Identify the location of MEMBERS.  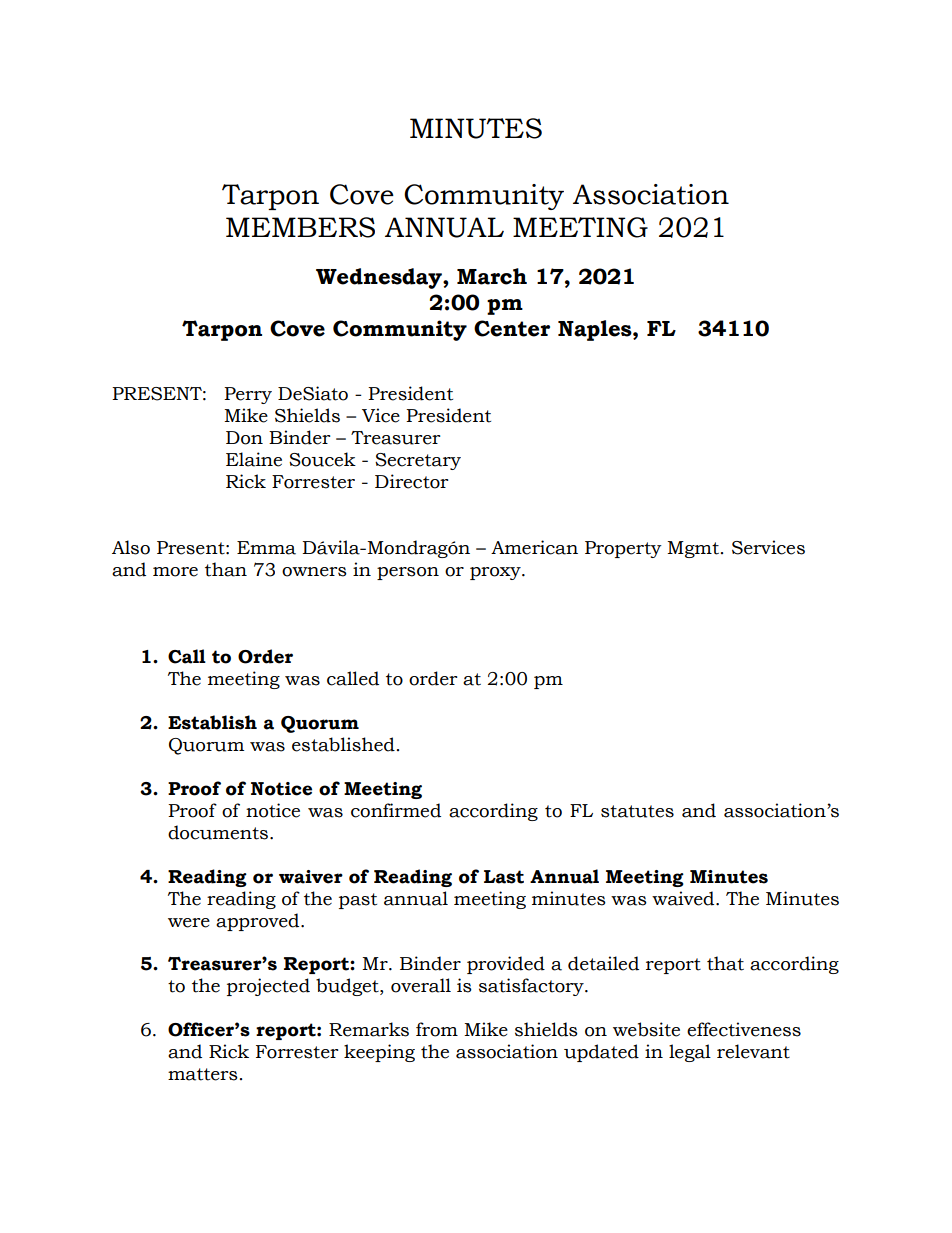
(300, 227).
